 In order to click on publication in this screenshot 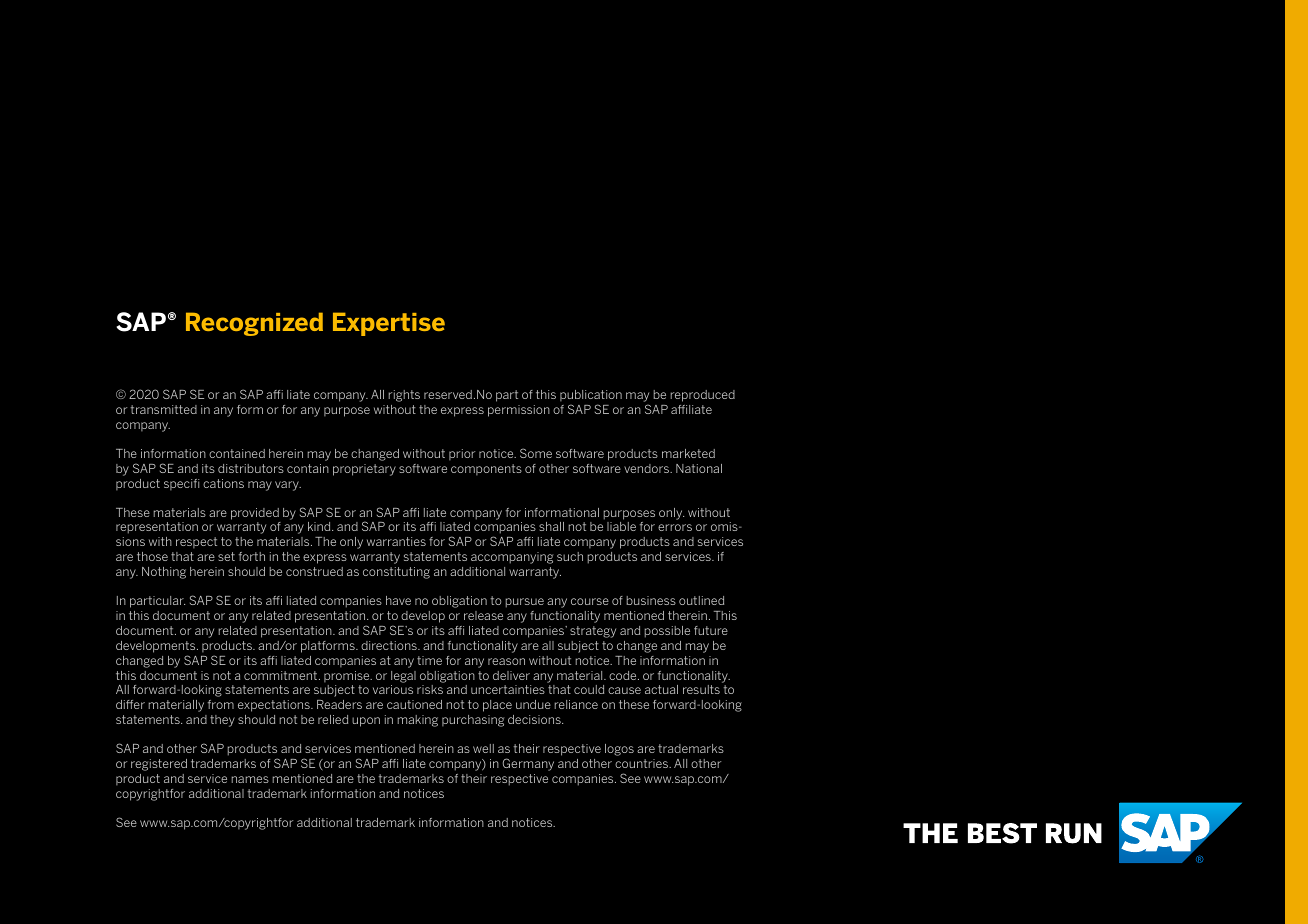, I will do `click(591, 397)`.
